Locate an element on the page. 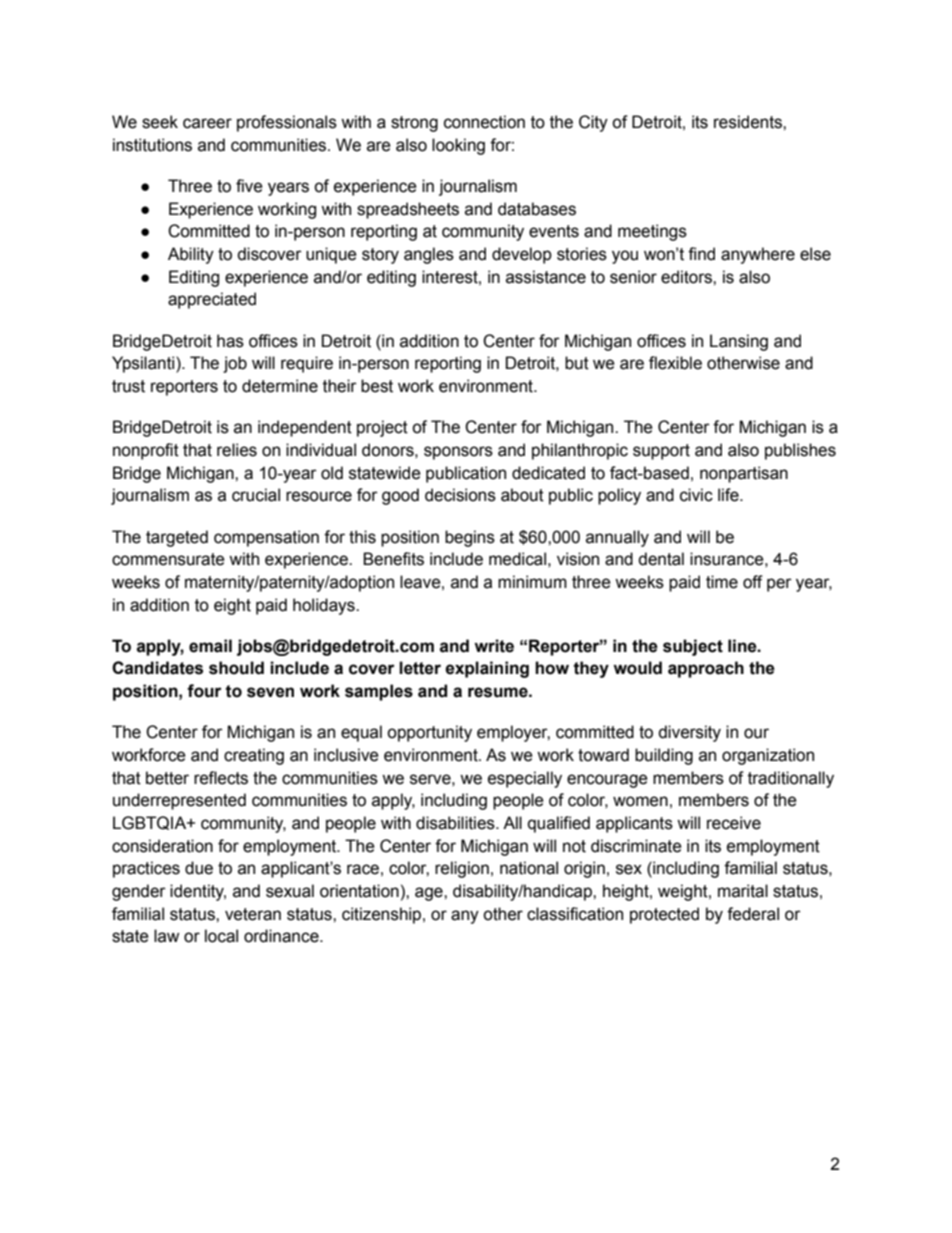  career is located at coordinates (207, 123).
